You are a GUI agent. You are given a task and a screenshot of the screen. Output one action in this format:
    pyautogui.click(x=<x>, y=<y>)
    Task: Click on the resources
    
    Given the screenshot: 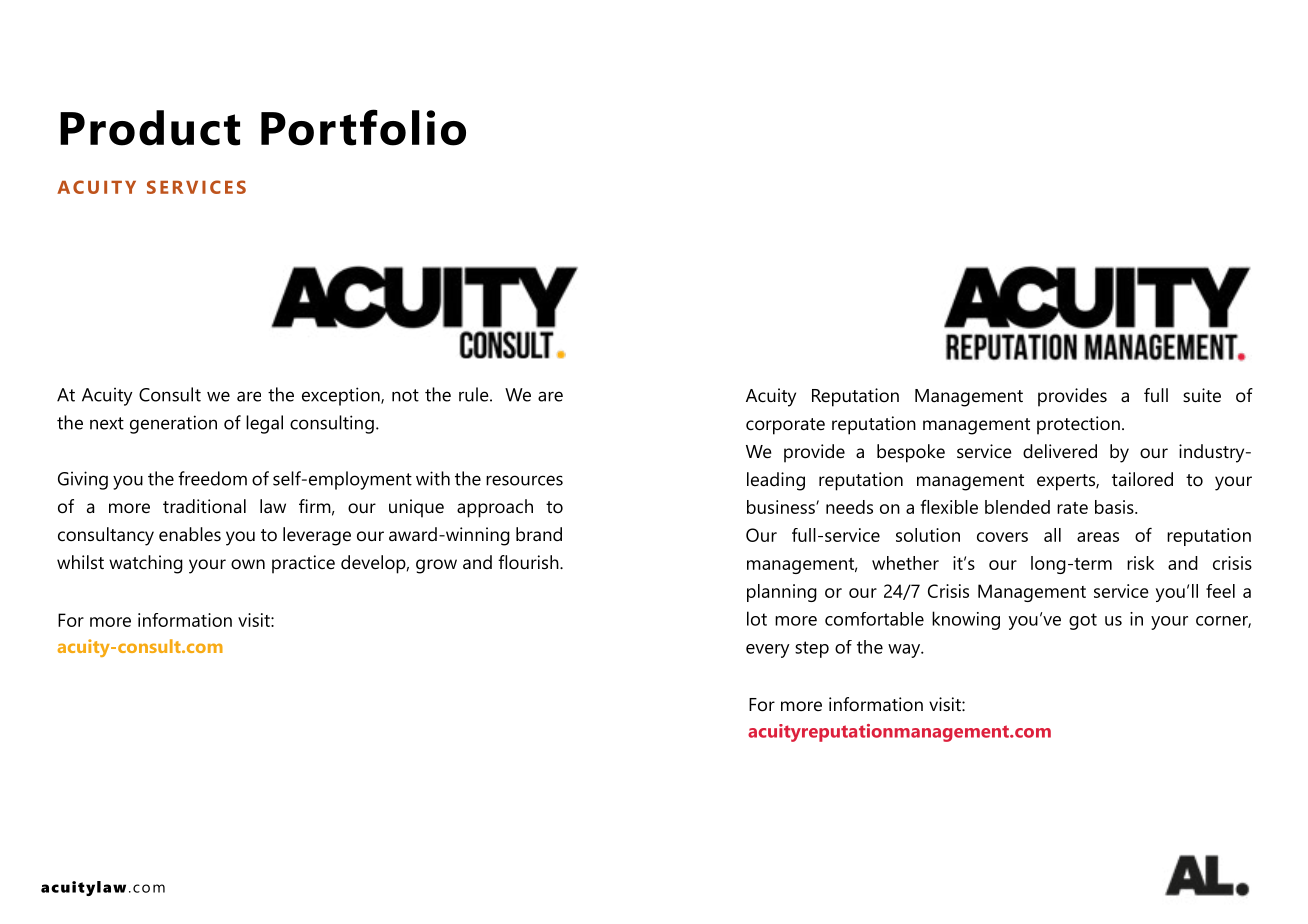 What is the action you would take?
    pyautogui.click(x=524, y=480)
